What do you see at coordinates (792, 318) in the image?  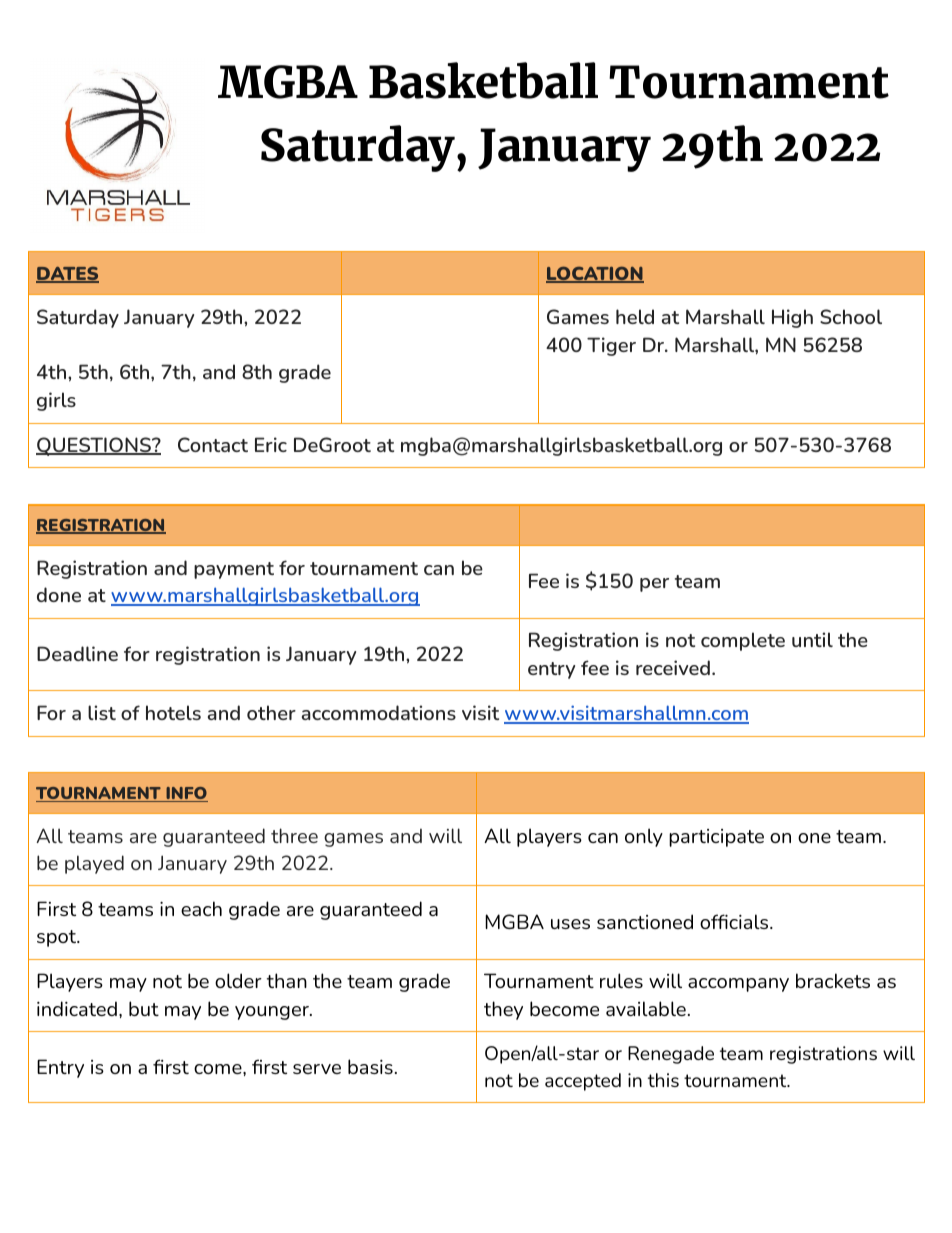 I see `High` at bounding box center [792, 318].
